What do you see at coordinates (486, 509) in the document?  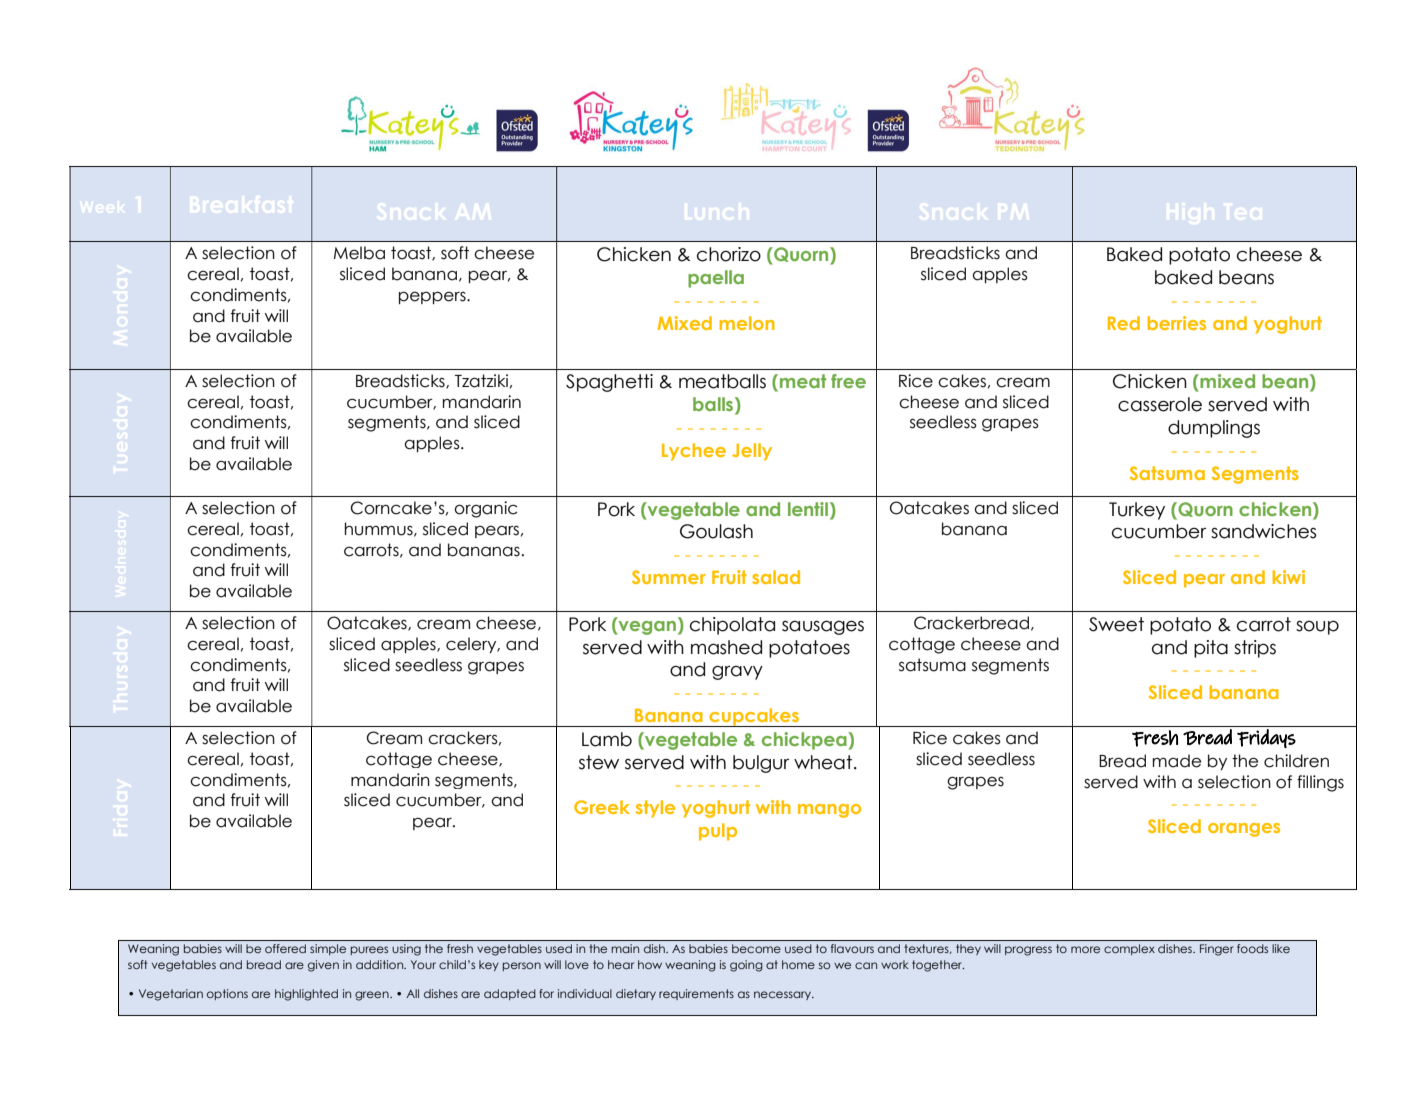 I see `organic` at bounding box center [486, 509].
